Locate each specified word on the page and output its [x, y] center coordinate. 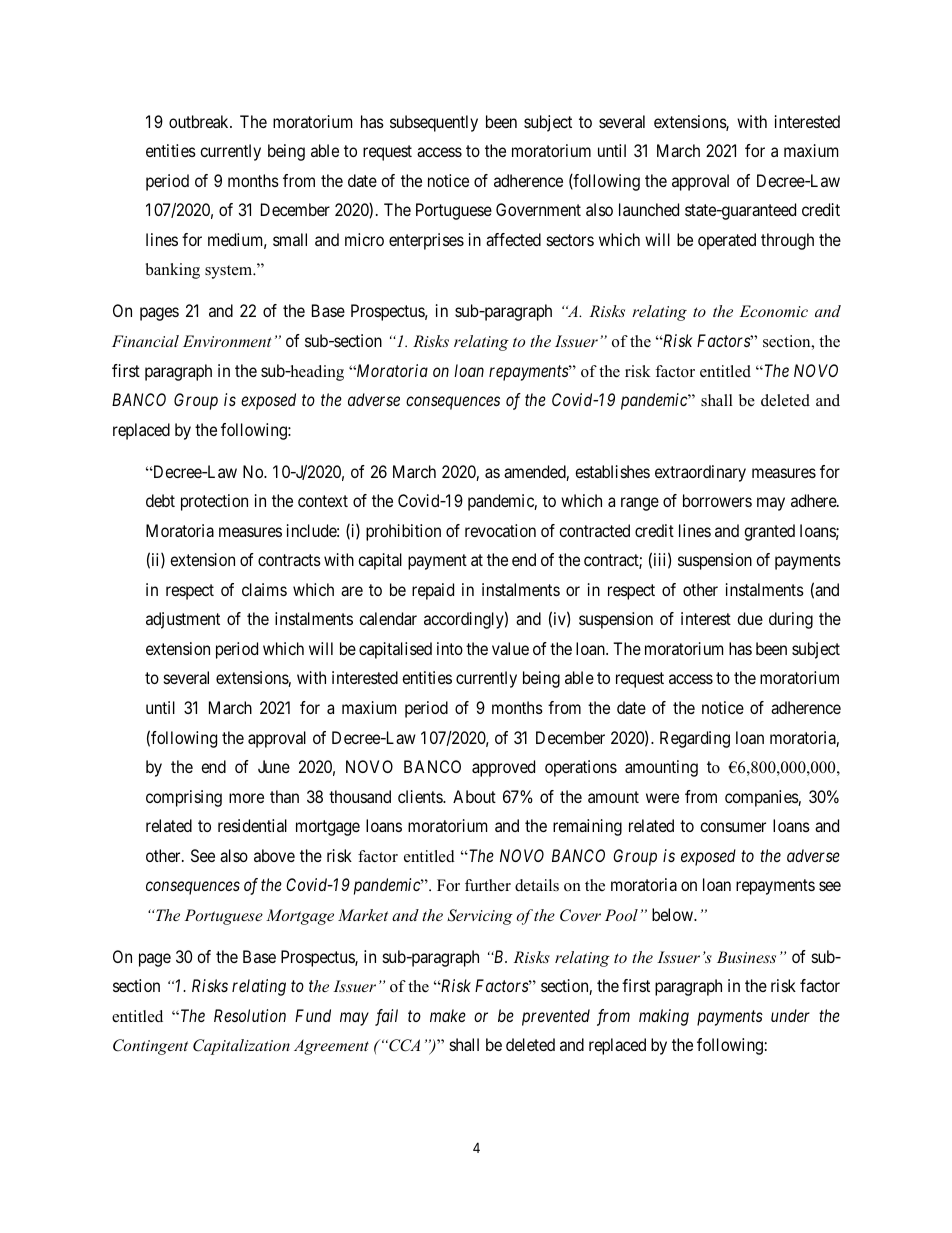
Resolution [250, 1015]
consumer [733, 827]
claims [264, 589]
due [750, 618]
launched [649, 209]
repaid [433, 591]
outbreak [200, 121]
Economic [774, 311]
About [474, 796]
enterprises [426, 241]
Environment [227, 341]
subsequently [434, 123]
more [246, 798]
